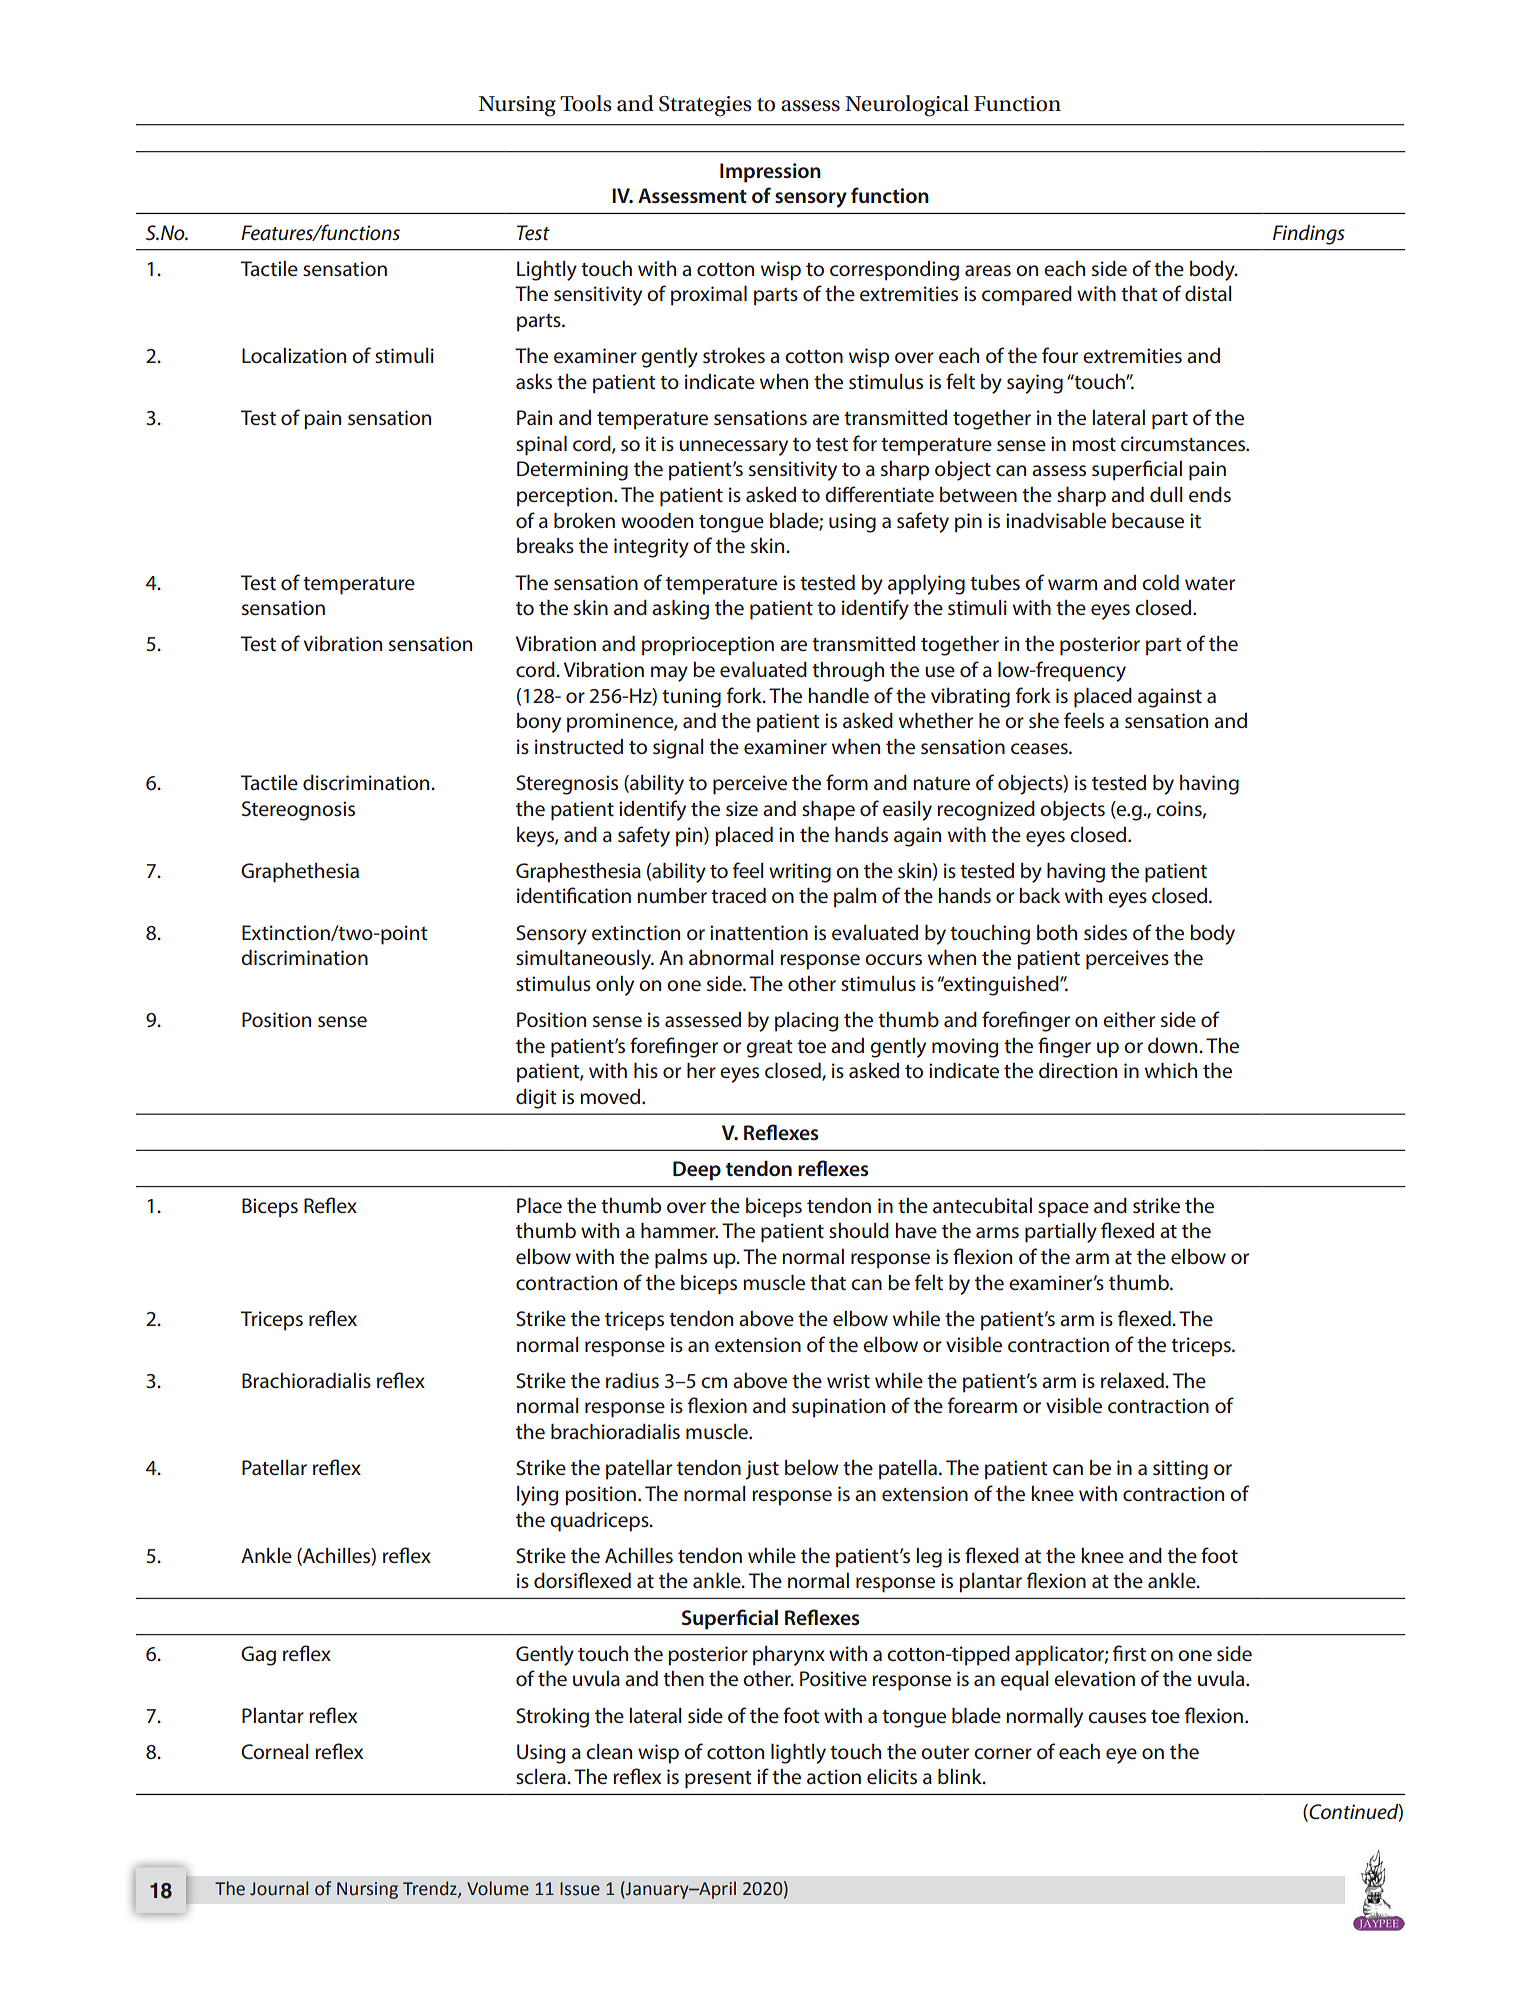 This document has width=1540, height=1993. I want to click on quadriceps, so click(600, 1522).
